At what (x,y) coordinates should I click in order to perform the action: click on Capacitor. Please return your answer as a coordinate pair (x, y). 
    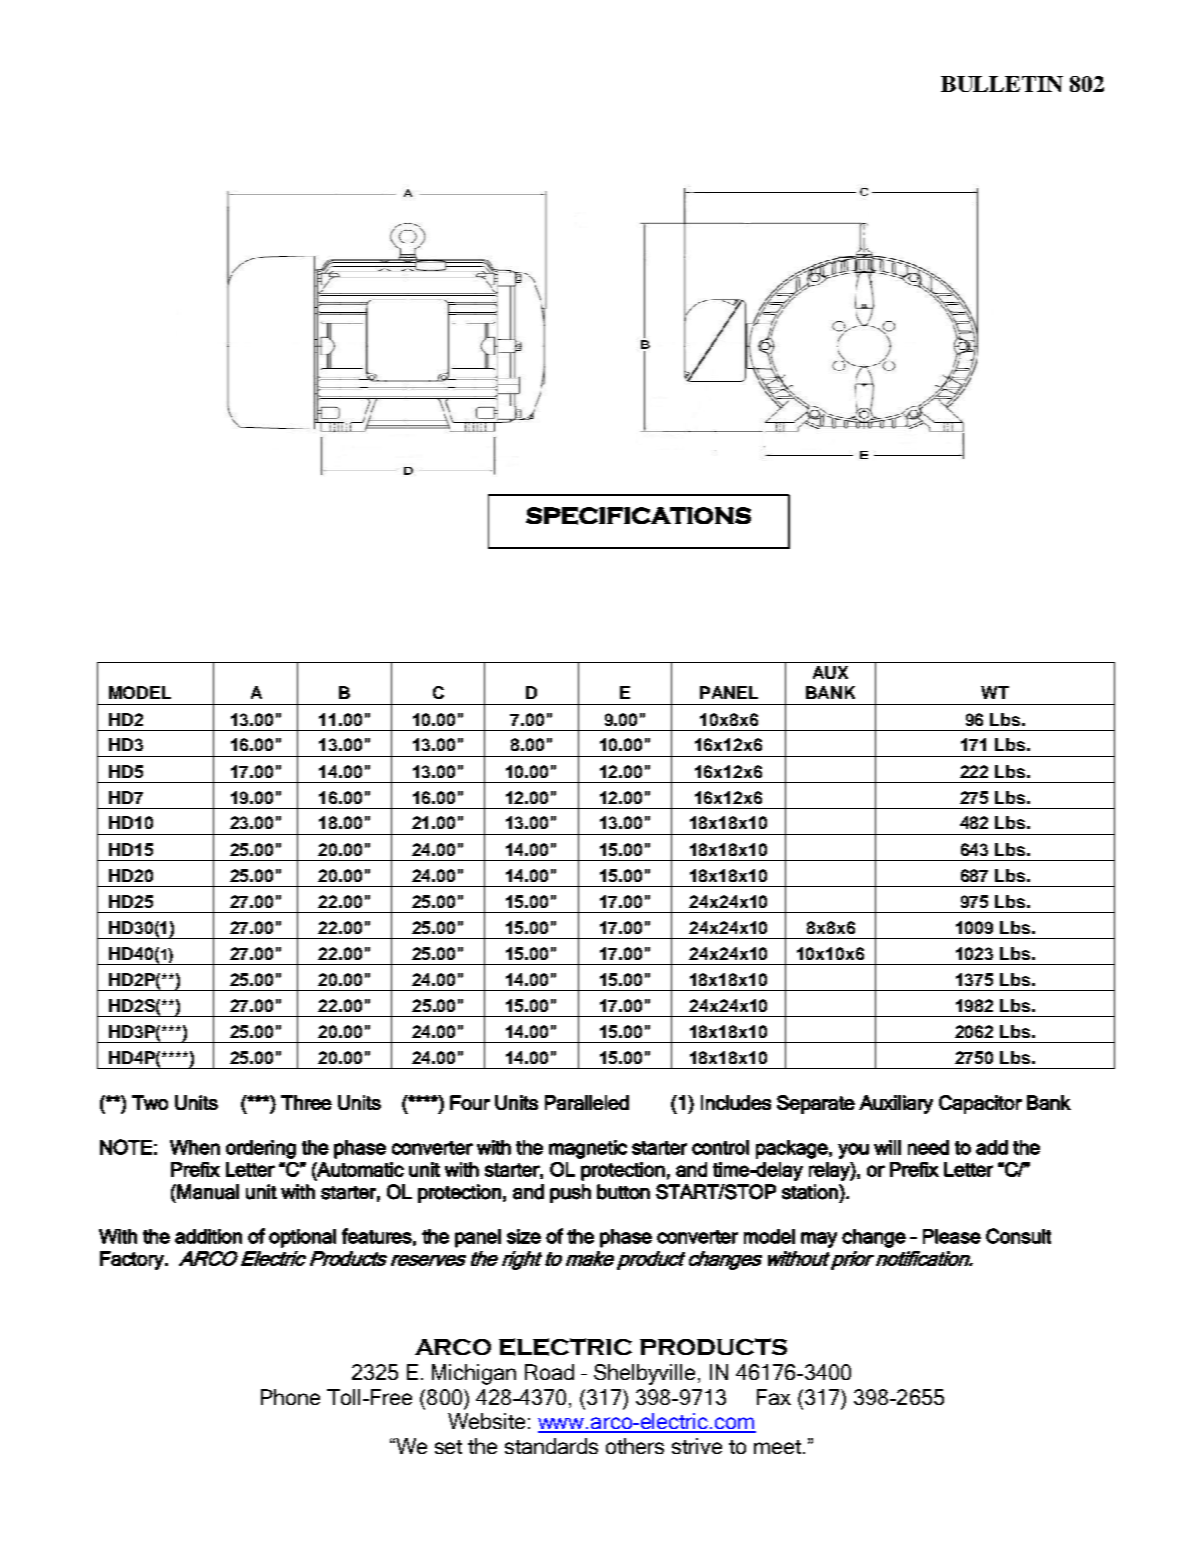
    Looking at the image, I should click on (980, 1104).
